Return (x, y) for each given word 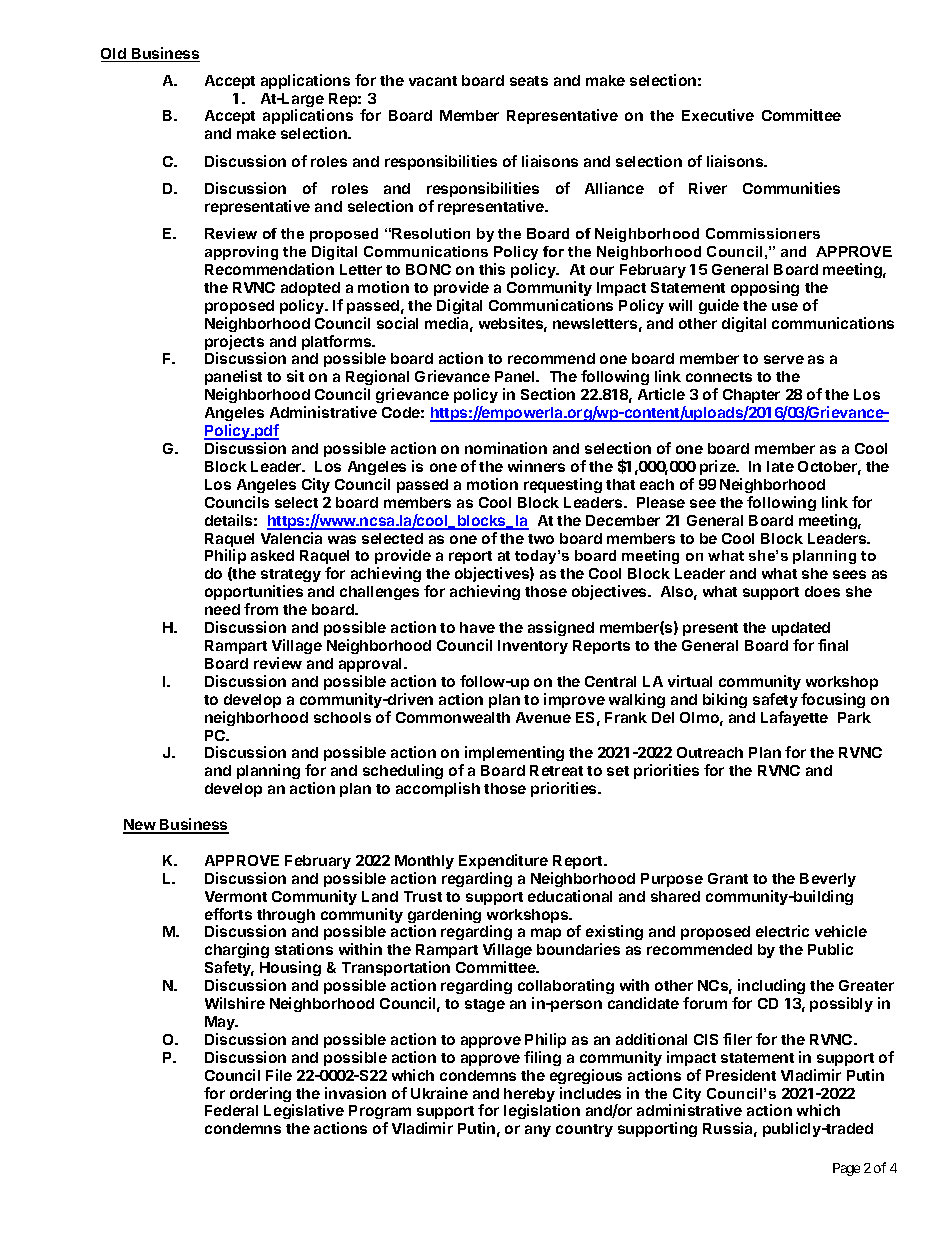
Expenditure (503, 861)
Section (548, 394)
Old (114, 55)
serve (784, 359)
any (538, 1131)
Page (846, 1169)
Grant (728, 878)
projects (235, 344)
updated (801, 629)
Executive (718, 115)
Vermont (236, 896)
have (477, 627)
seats (529, 81)
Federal (231, 1110)
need (222, 609)
